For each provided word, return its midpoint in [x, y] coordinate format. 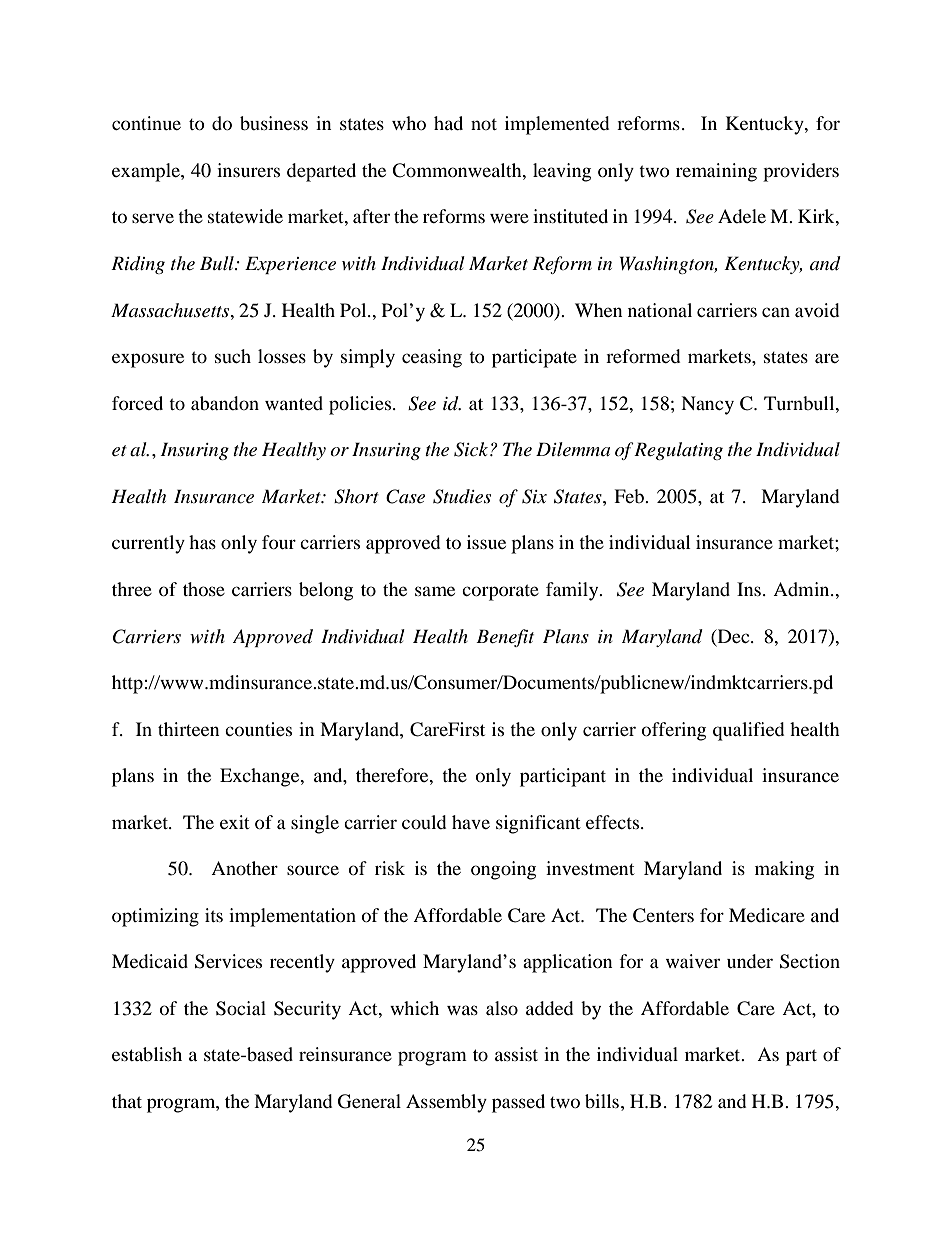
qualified [748, 731]
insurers [248, 170]
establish [147, 1054]
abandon [225, 403]
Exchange [261, 777]
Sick [472, 449]
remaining [716, 172]
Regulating [678, 451]
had [448, 123]
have [471, 822]
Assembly [446, 1103]
